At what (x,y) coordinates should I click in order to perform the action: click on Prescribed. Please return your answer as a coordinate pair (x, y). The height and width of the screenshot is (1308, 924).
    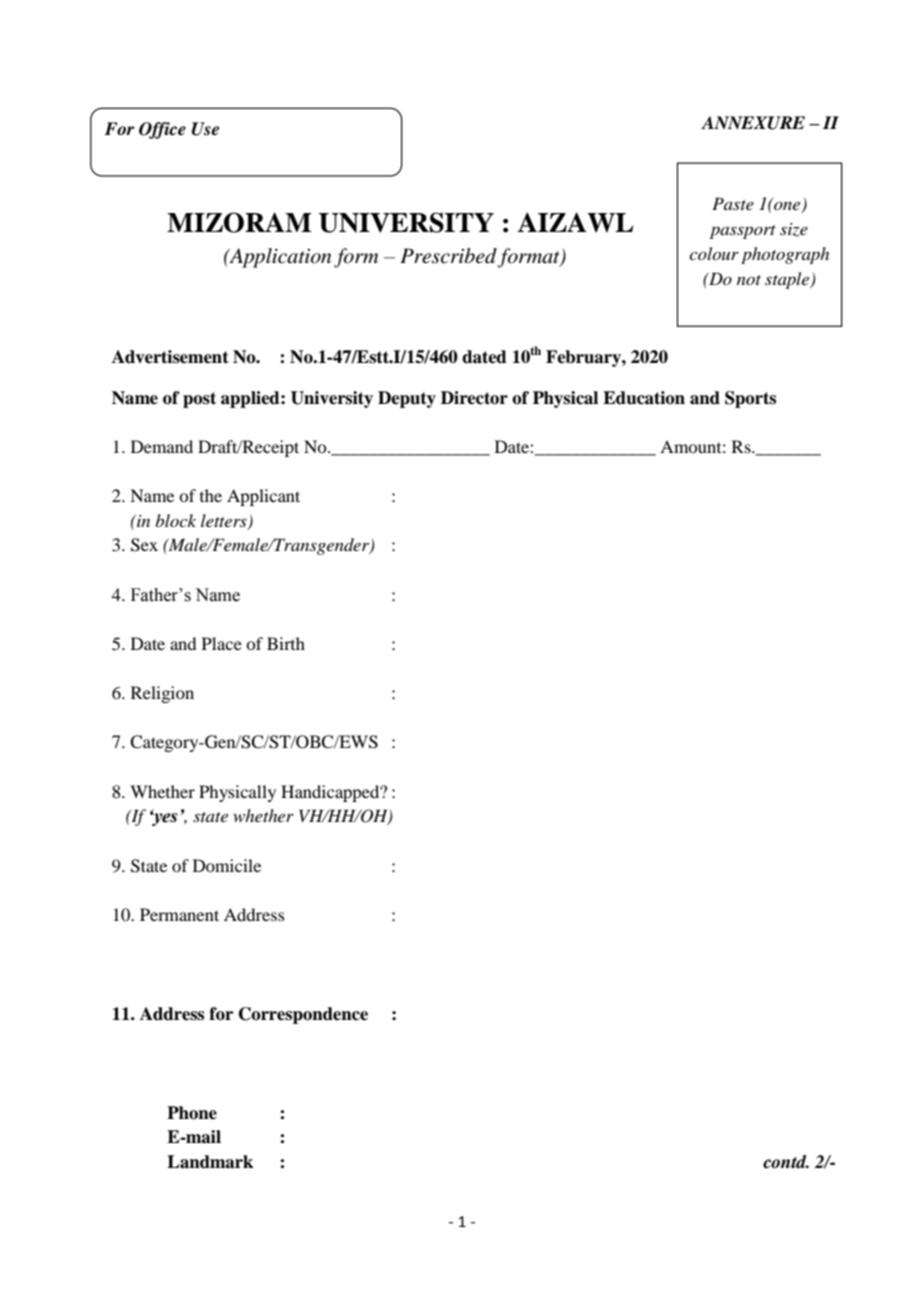
    Looking at the image, I should click on (448, 256).
